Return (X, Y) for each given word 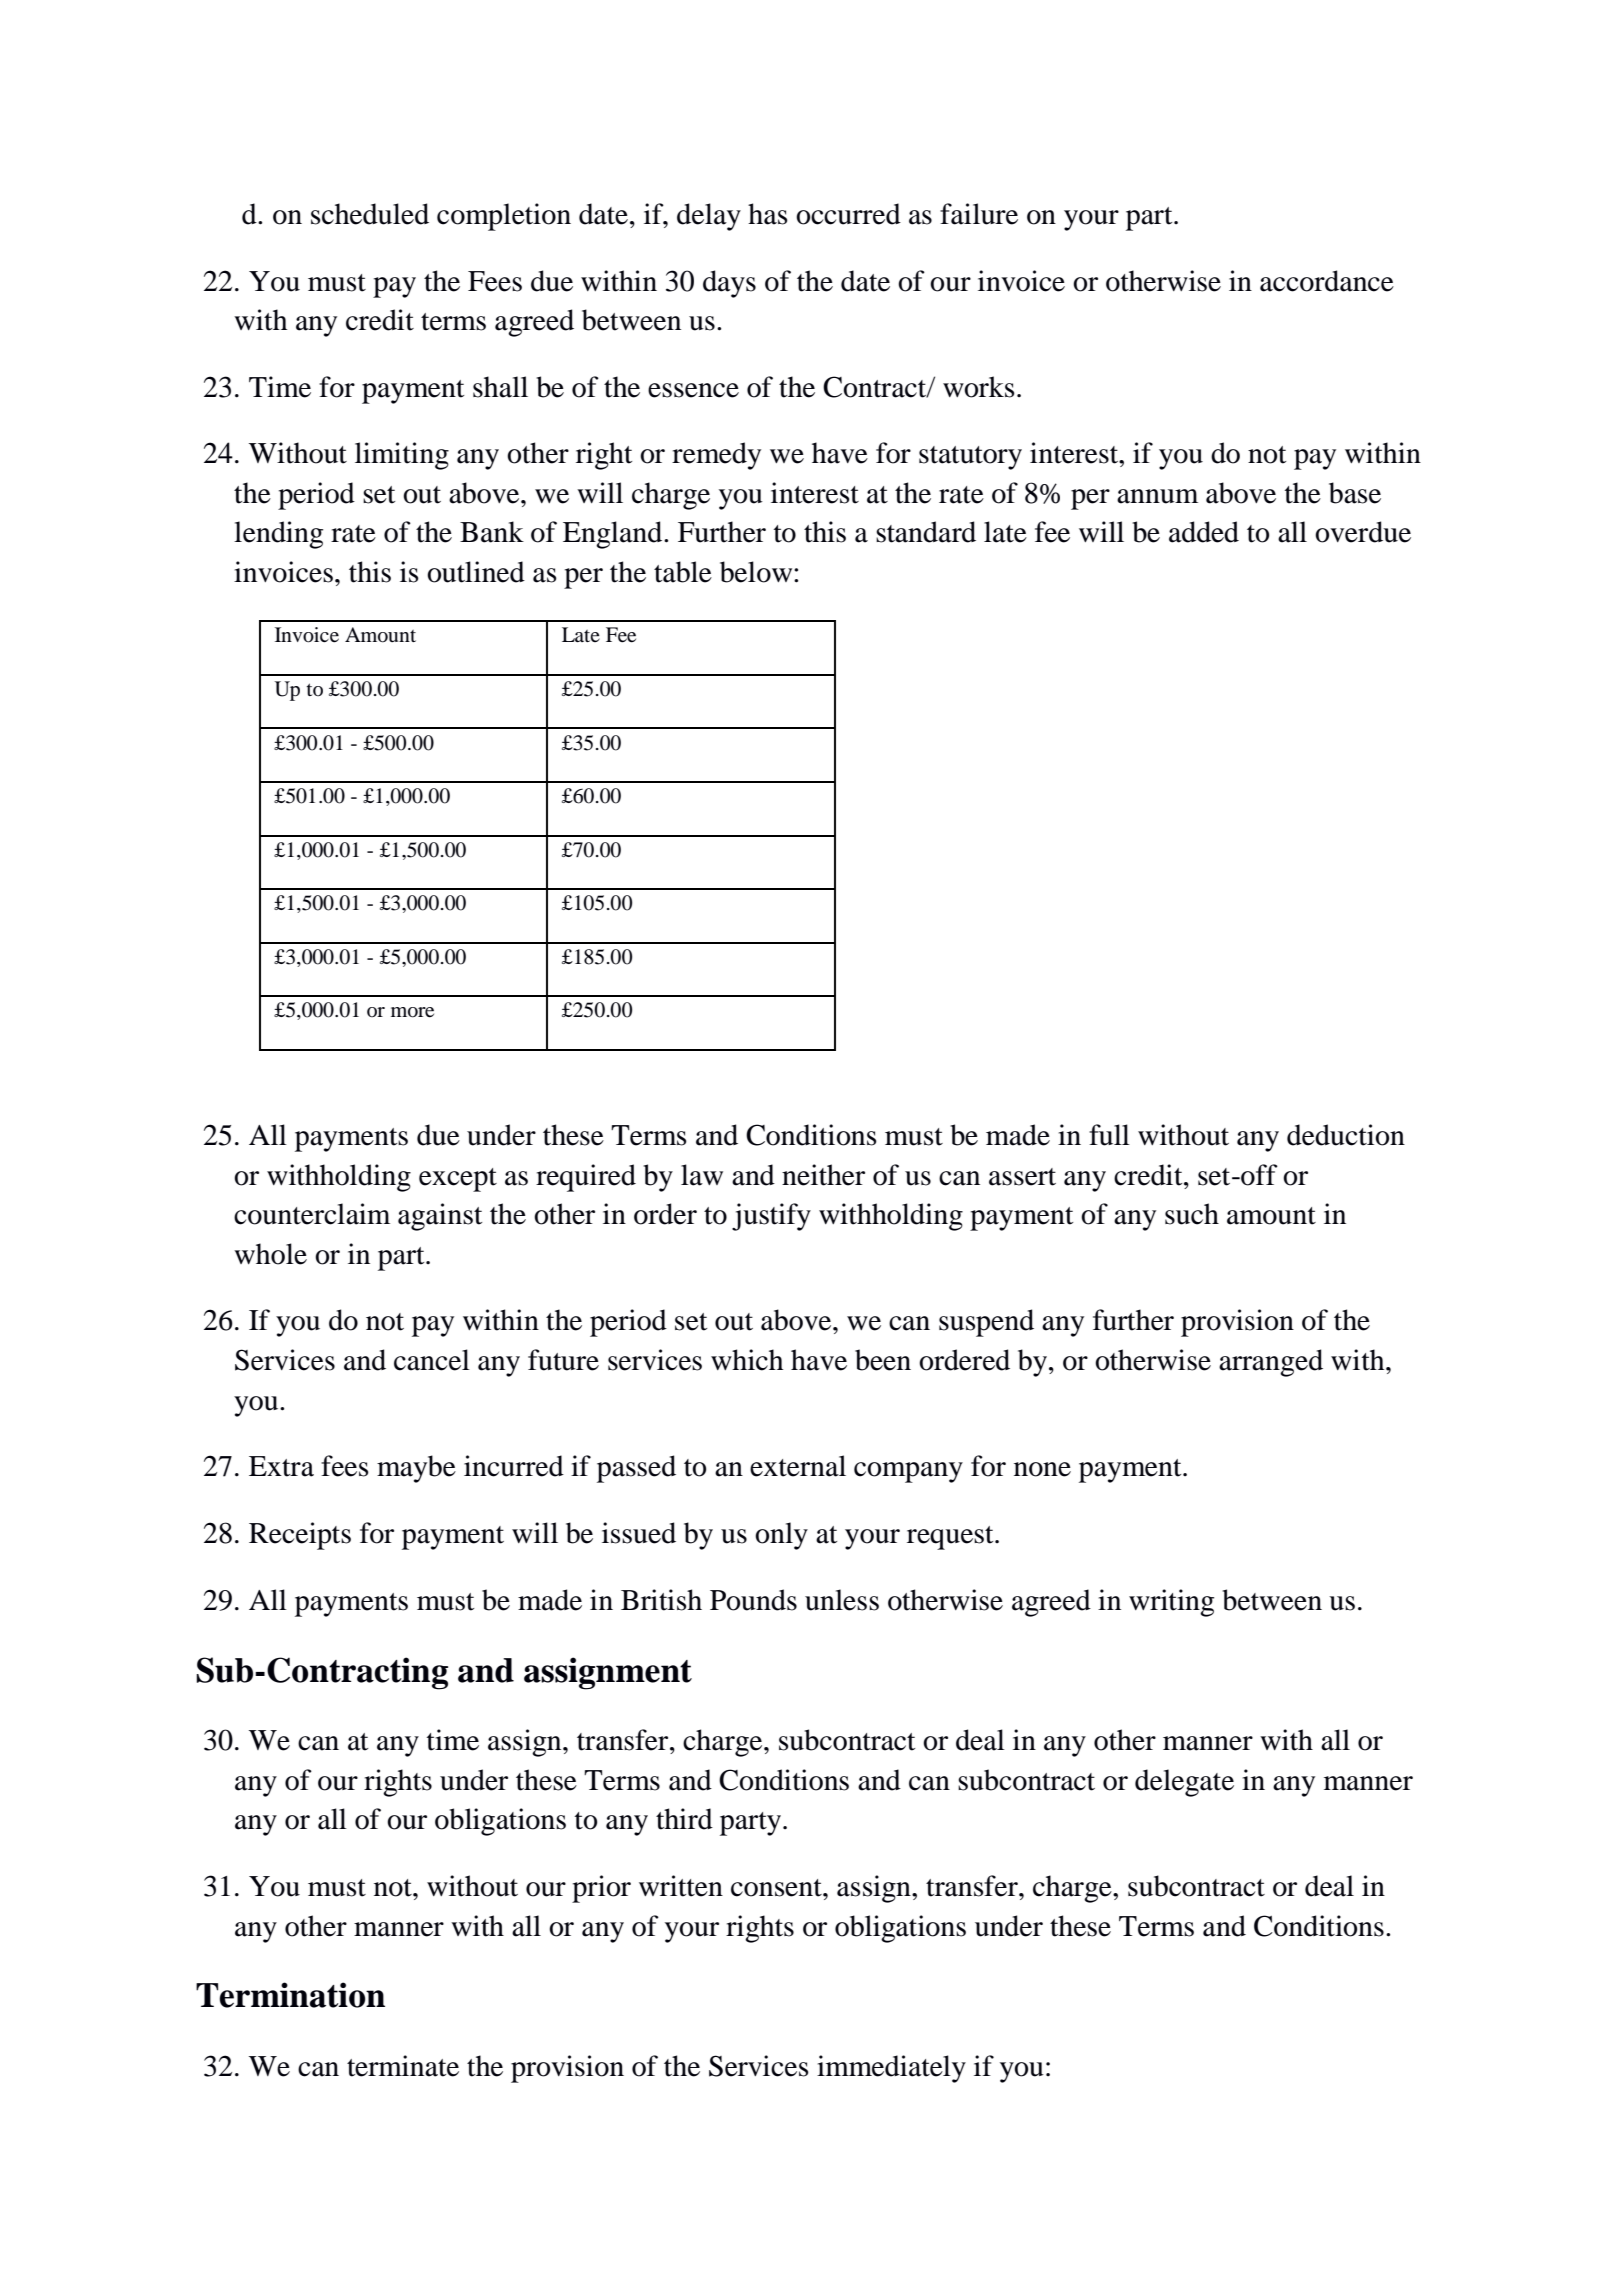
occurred (848, 214)
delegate (1184, 1783)
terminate (403, 2066)
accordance (1327, 281)
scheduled (370, 214)
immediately (891, 2069)
